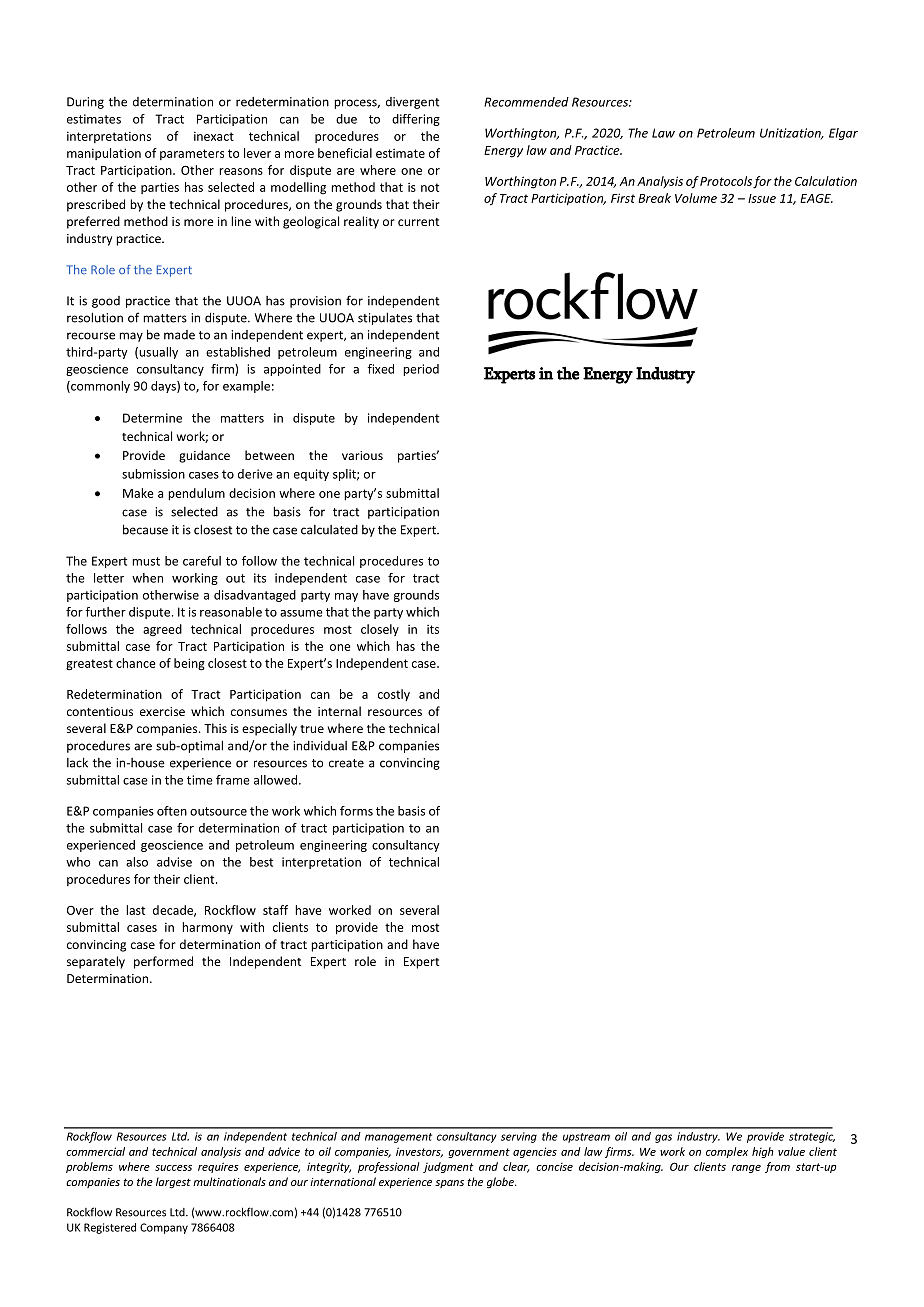 The width and height of the screenshot is (924, 1307). Describe the element at coordinates (153, 474) in the screenshot. I see `submission` at that location.
